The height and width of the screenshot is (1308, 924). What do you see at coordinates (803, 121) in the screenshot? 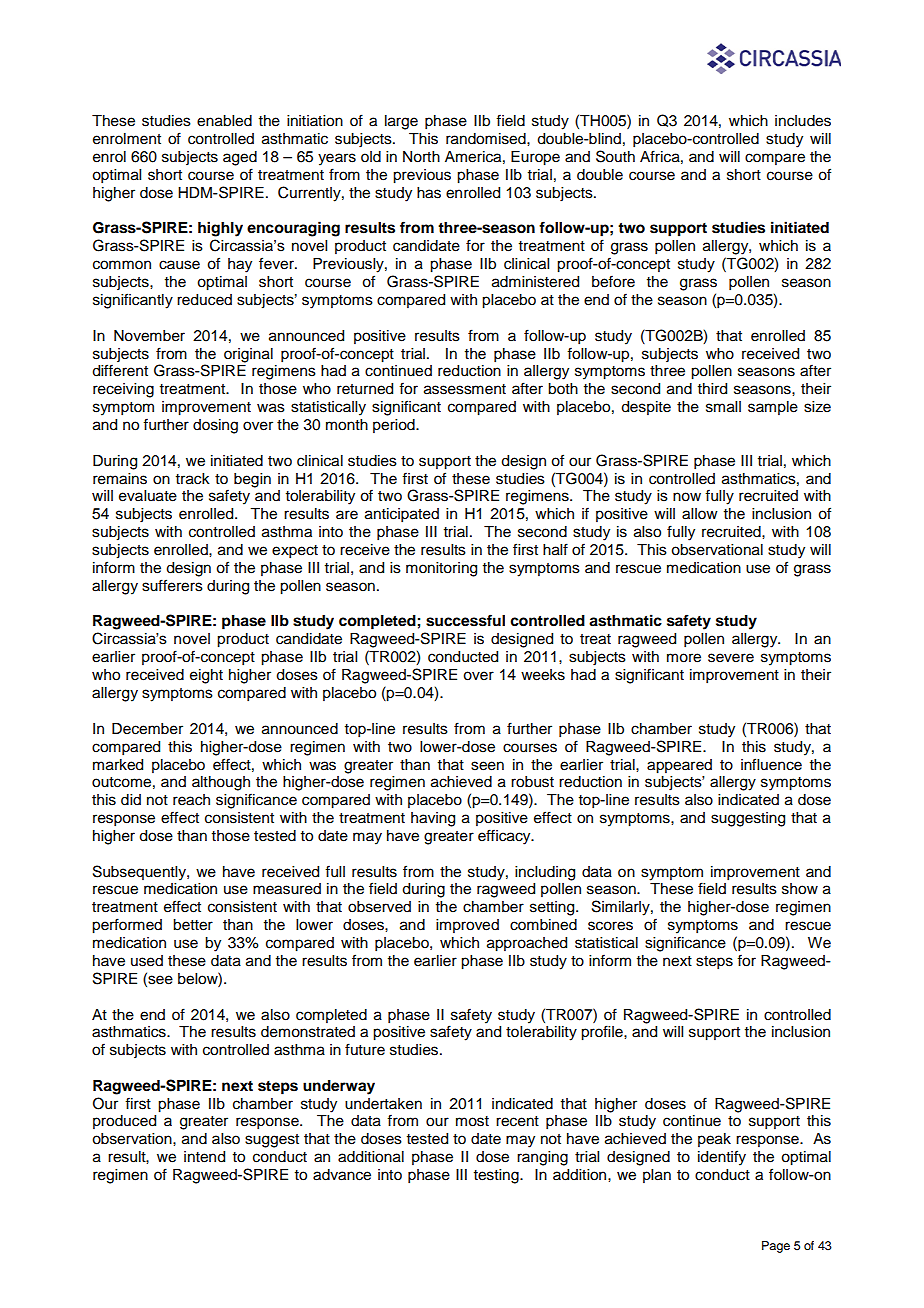
I see `includes` at bounding box center [803, 121].
